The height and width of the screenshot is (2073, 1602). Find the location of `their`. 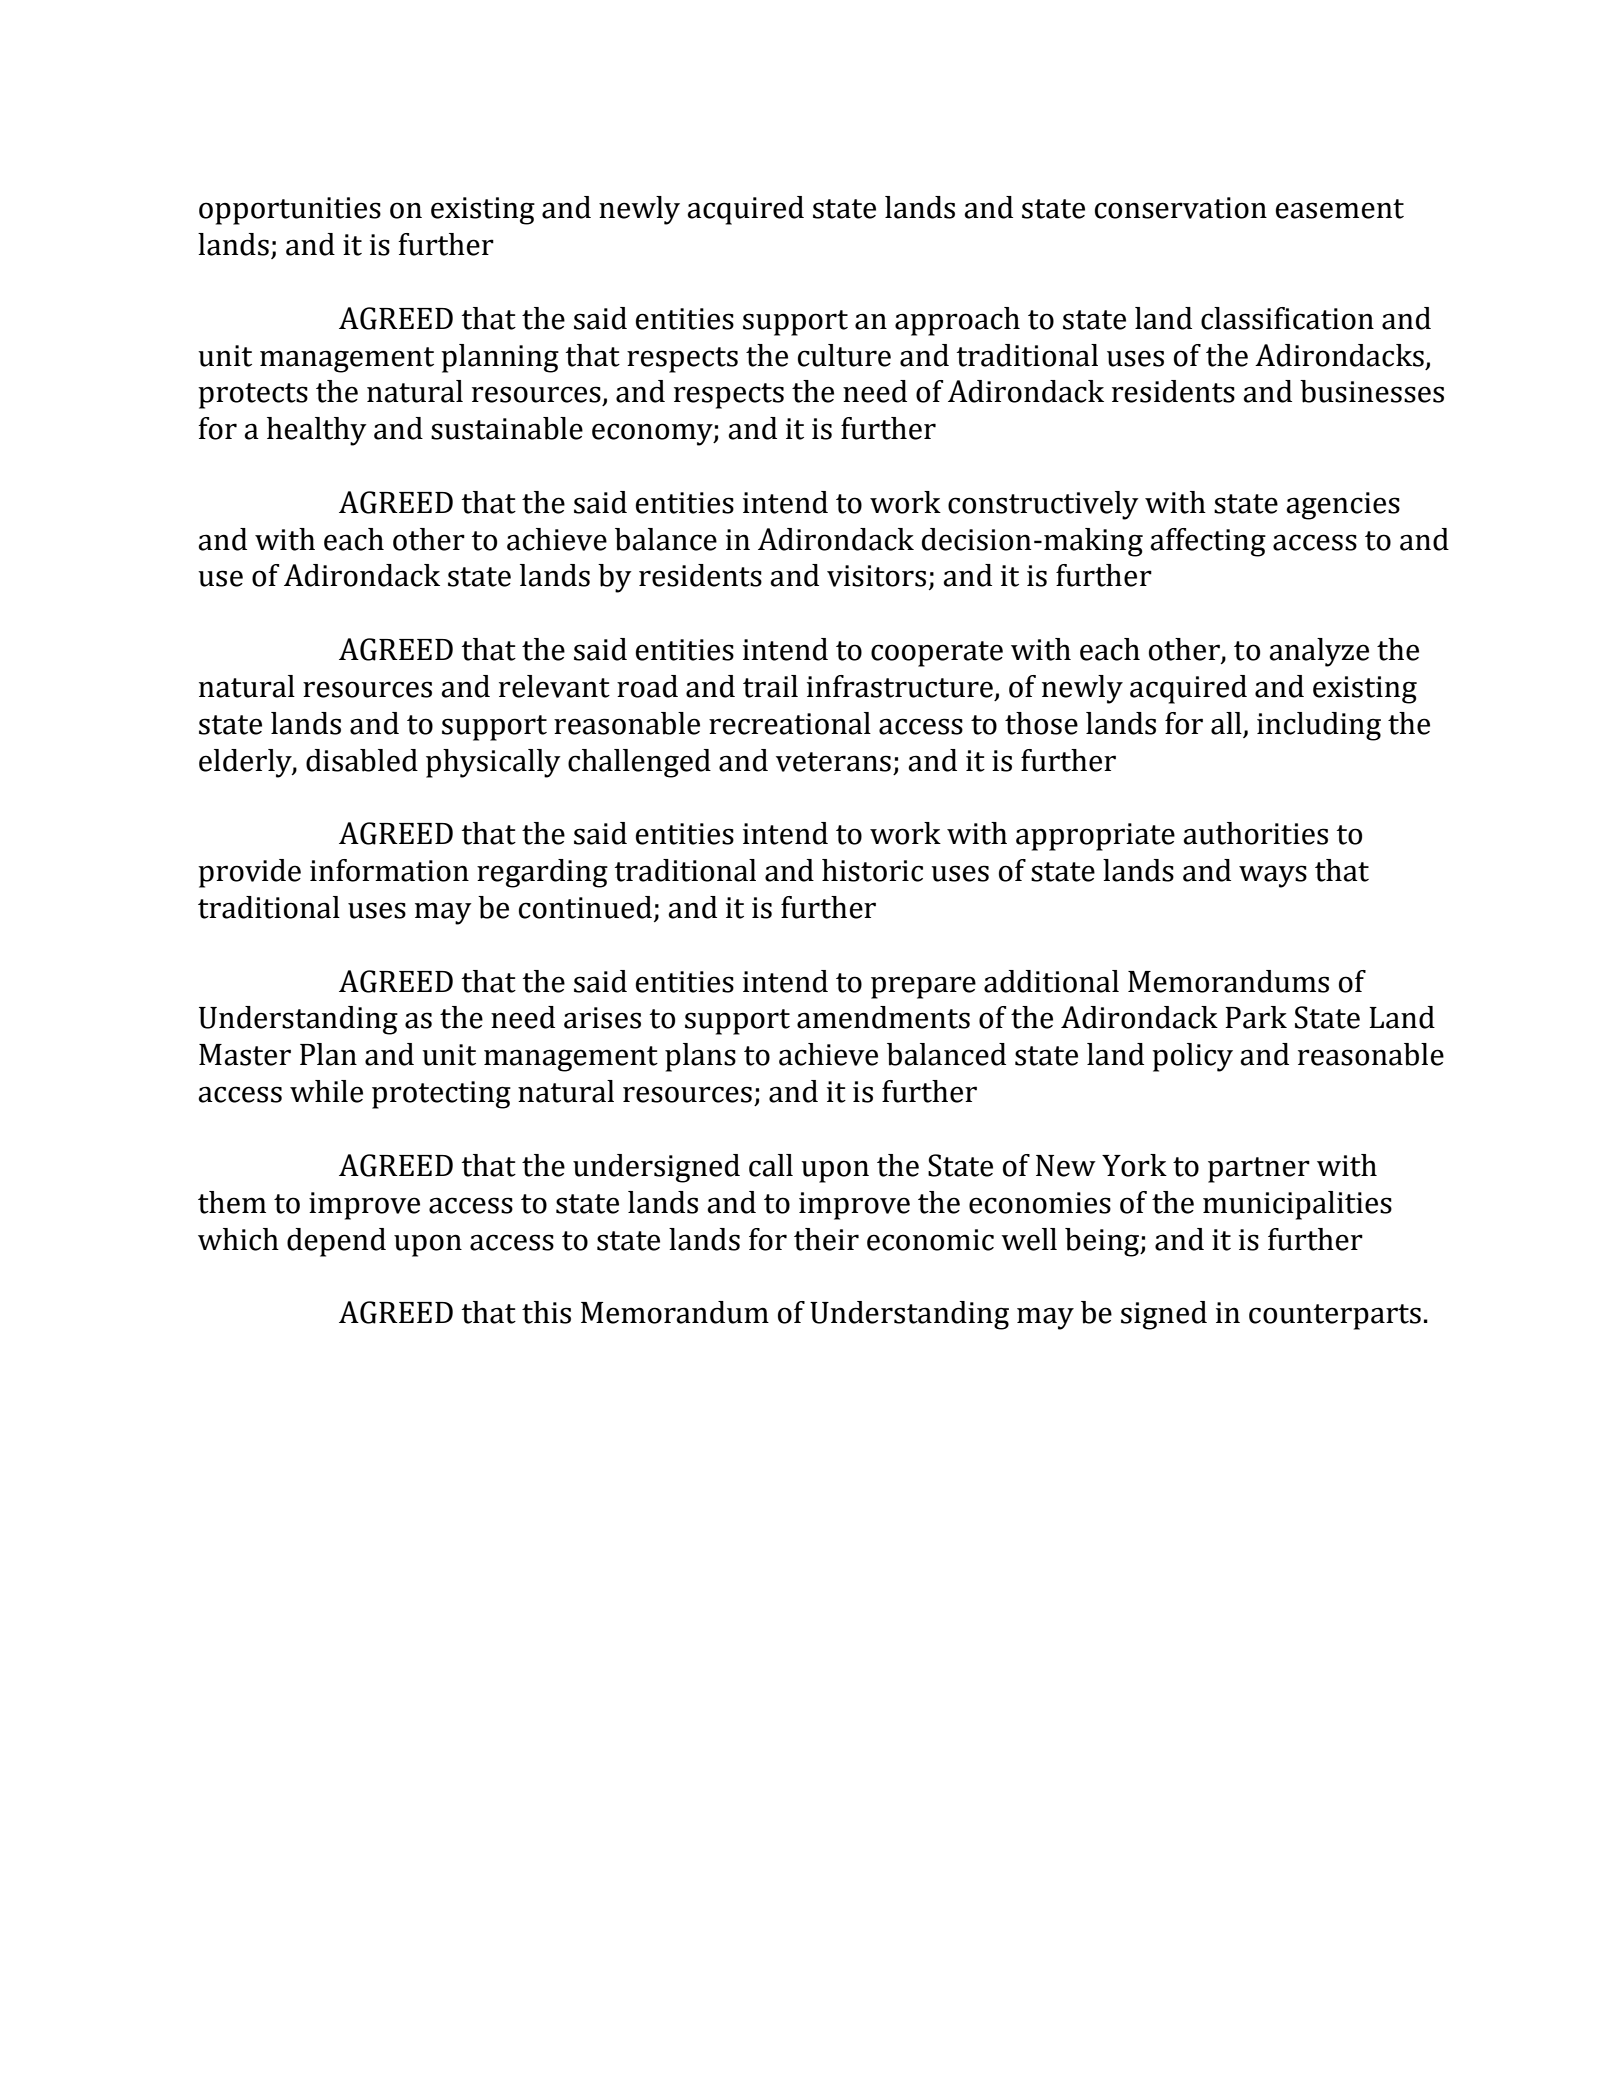

their is located at coordinates (826, 1239).
